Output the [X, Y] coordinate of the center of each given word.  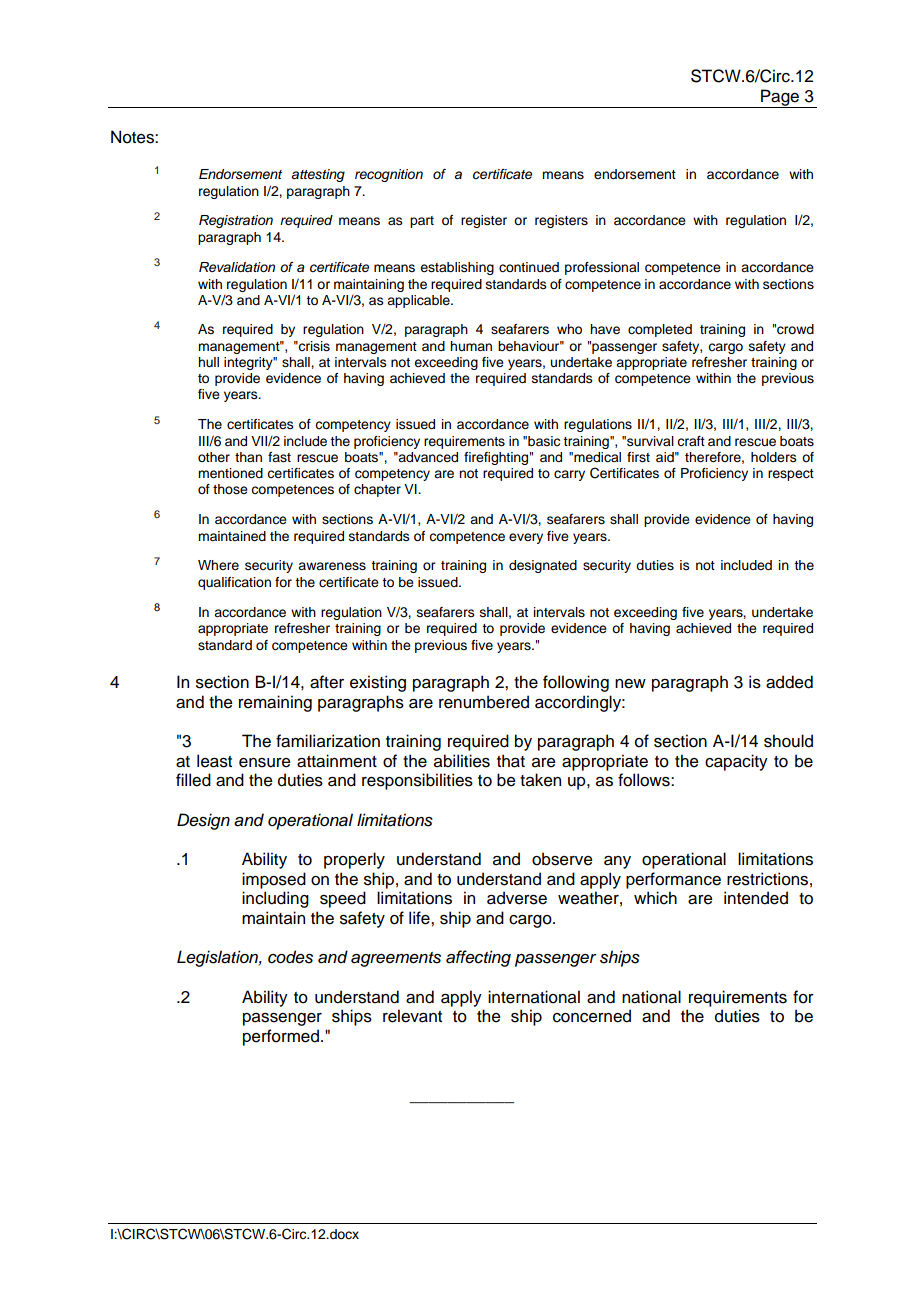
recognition [389, 175]
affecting [478, 958]
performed [281, 1037]
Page [780, 98]
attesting [318, 175]
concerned [592, 1016]
